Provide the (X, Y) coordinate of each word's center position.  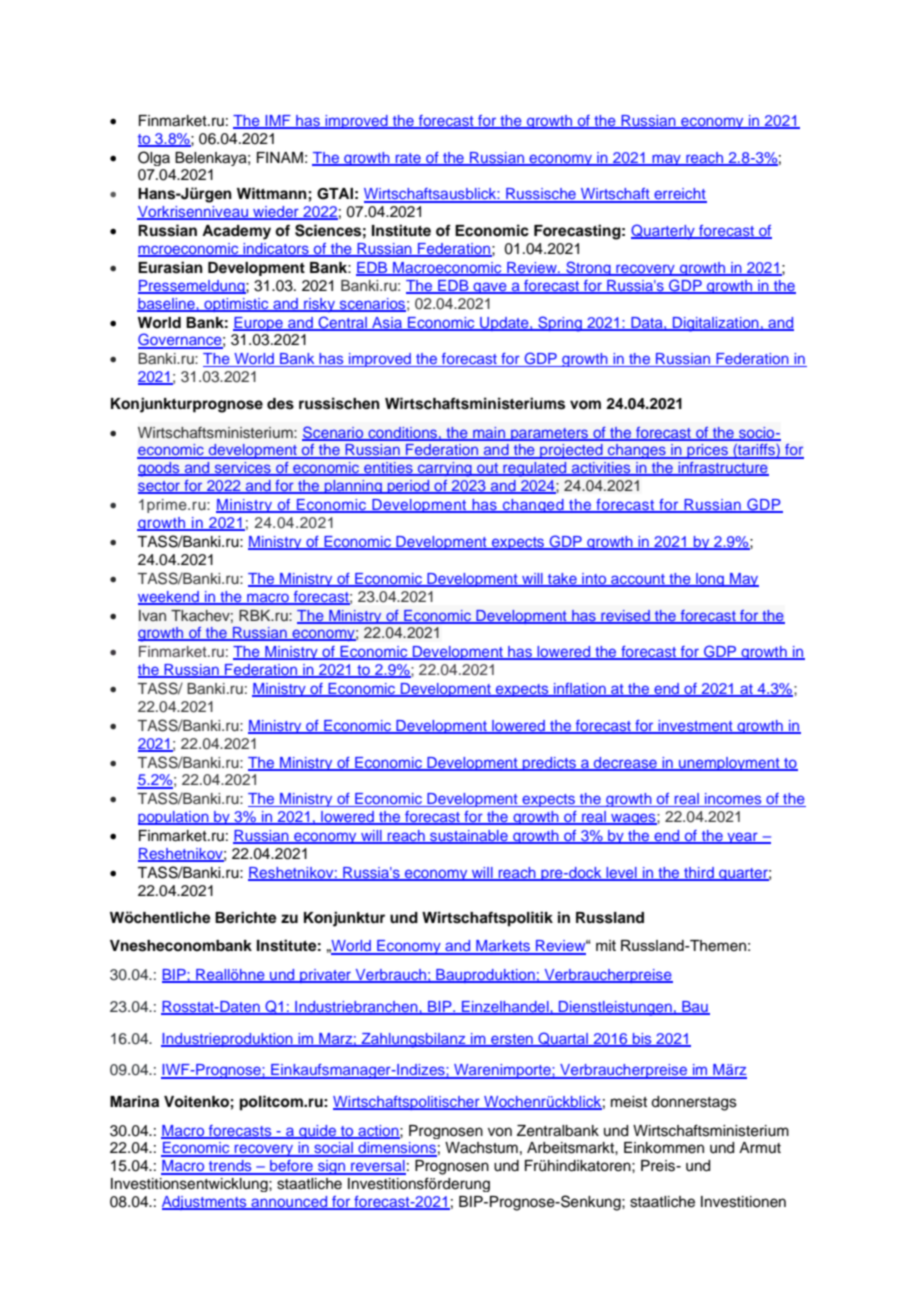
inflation (580, 690)
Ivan (152, 615)
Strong (588, 268)
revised (625, 616)
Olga (154, 158)
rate (408, 159)
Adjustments (205, 1203)
